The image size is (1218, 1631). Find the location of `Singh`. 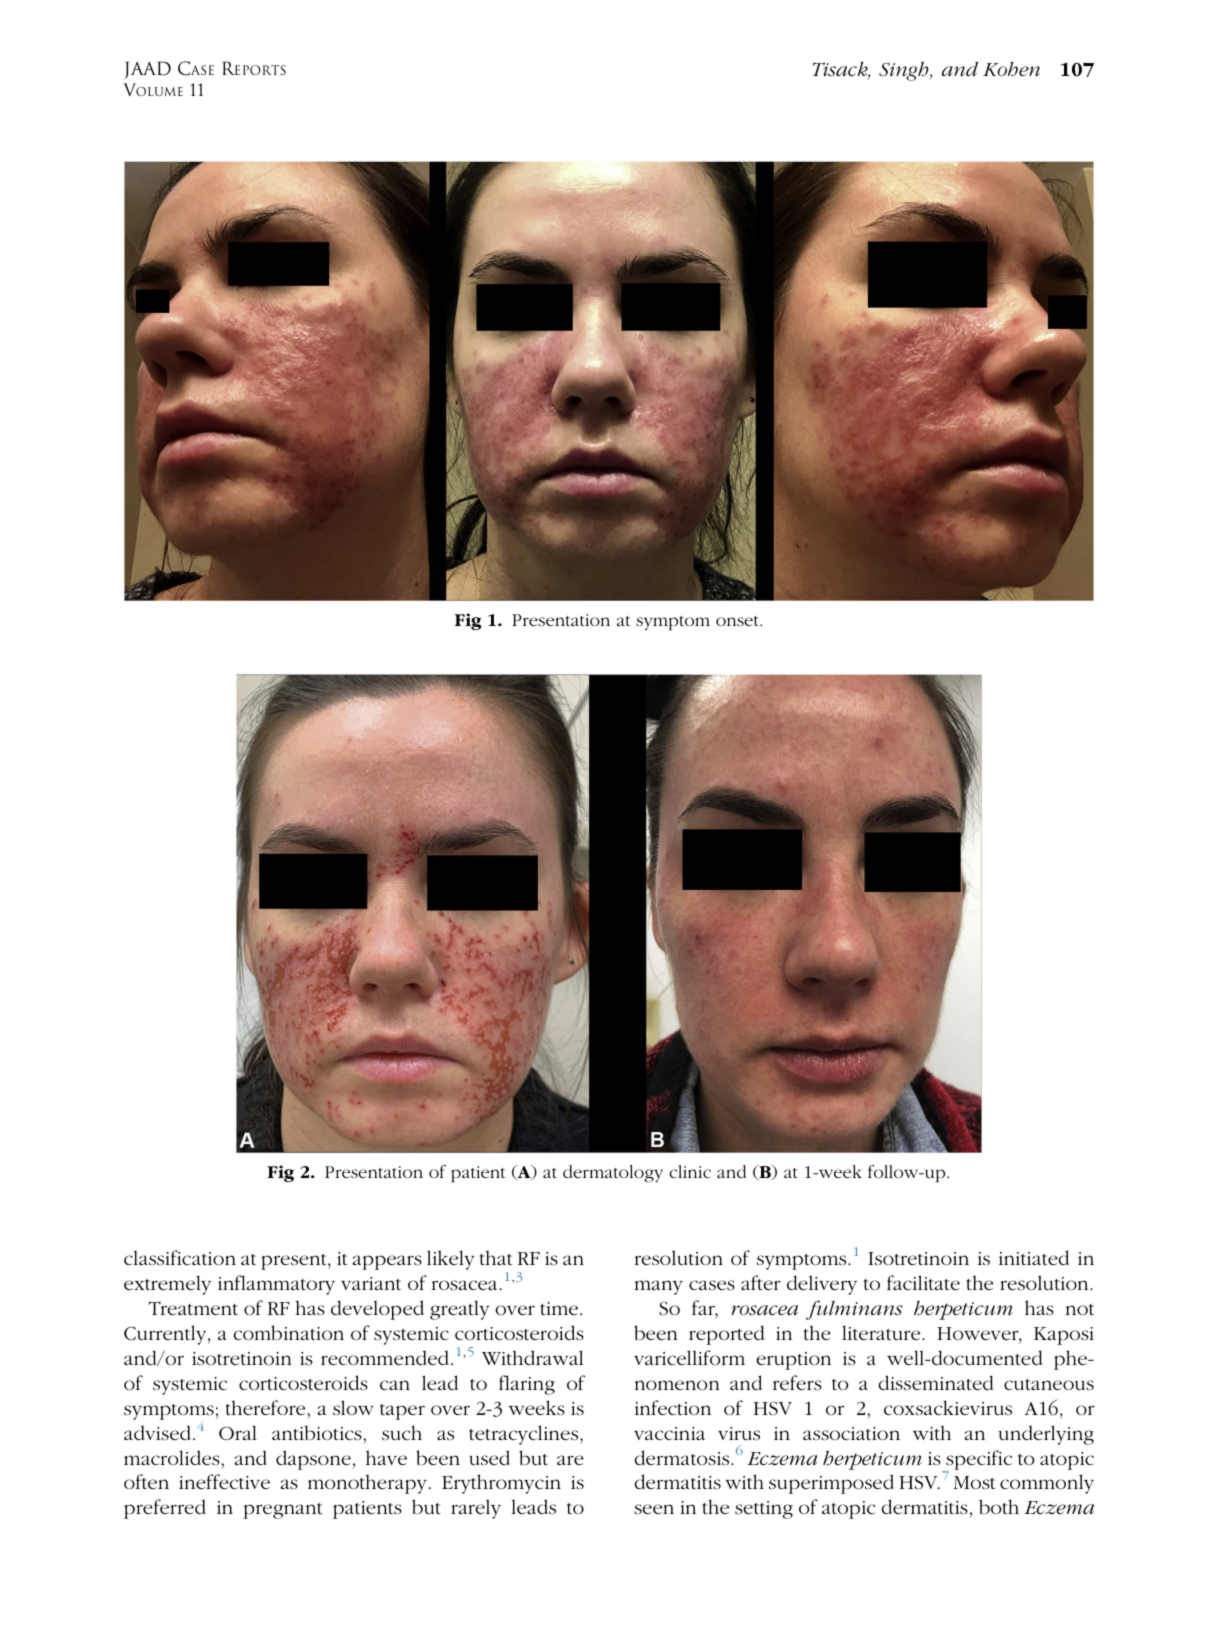

Singh is located at coordinates (905, 71).
